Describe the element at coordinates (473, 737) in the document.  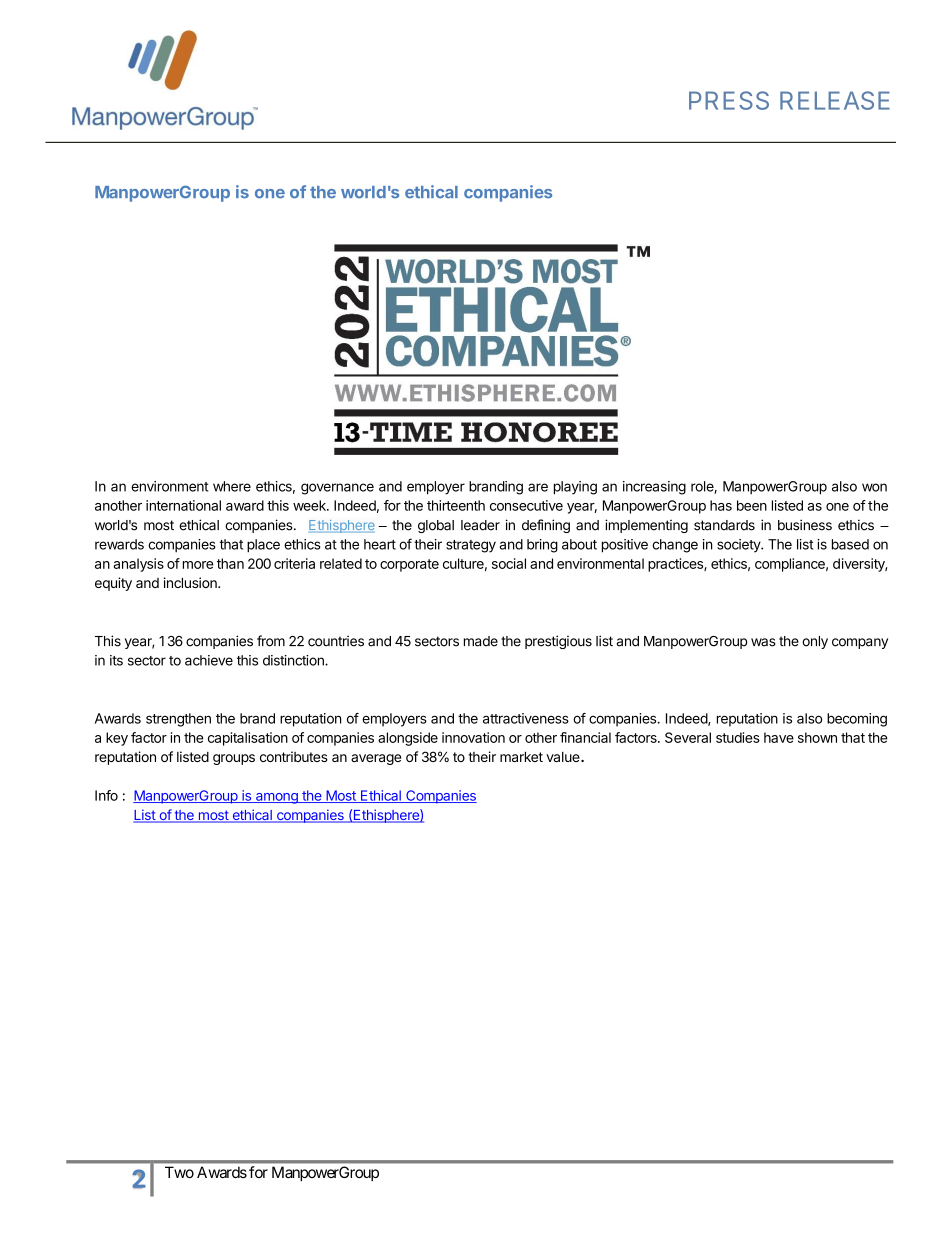
I see `innovation` at that location.
